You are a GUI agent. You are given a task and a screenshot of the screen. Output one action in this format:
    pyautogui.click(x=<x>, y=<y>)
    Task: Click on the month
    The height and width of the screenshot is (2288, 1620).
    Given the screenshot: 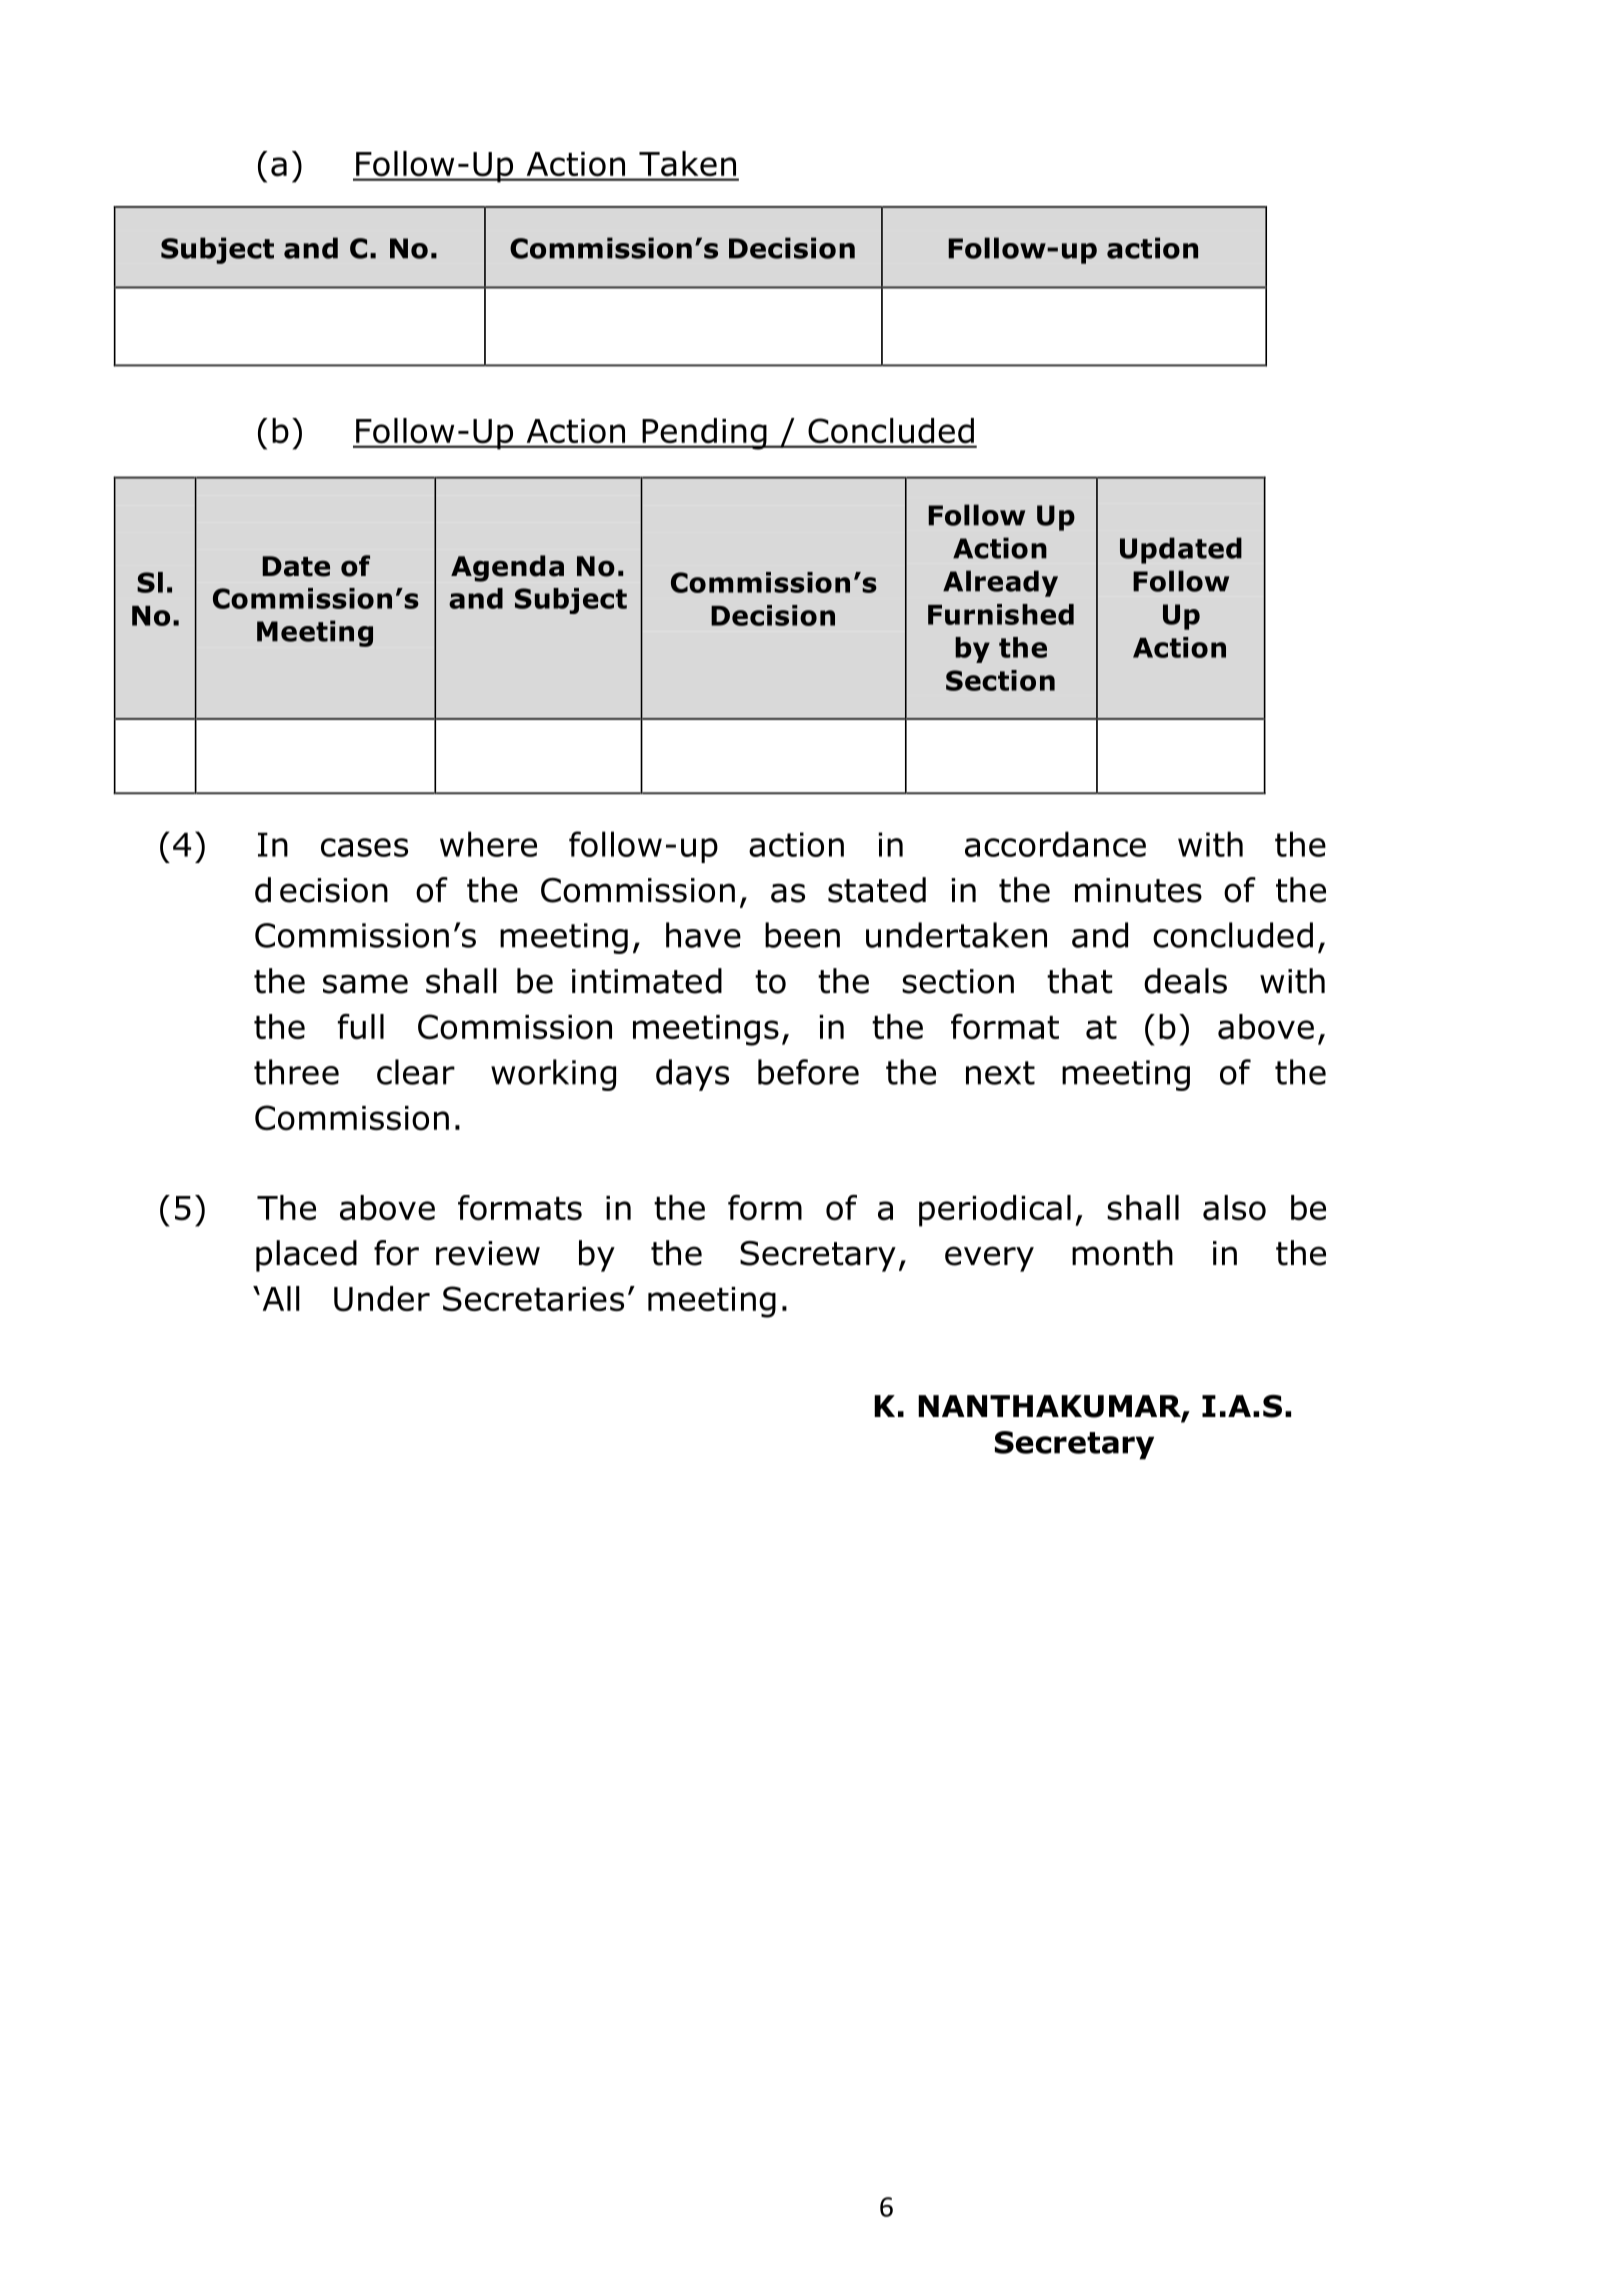 What is the action you would take?
    pyautogui.click(x=1122, y=1253)
